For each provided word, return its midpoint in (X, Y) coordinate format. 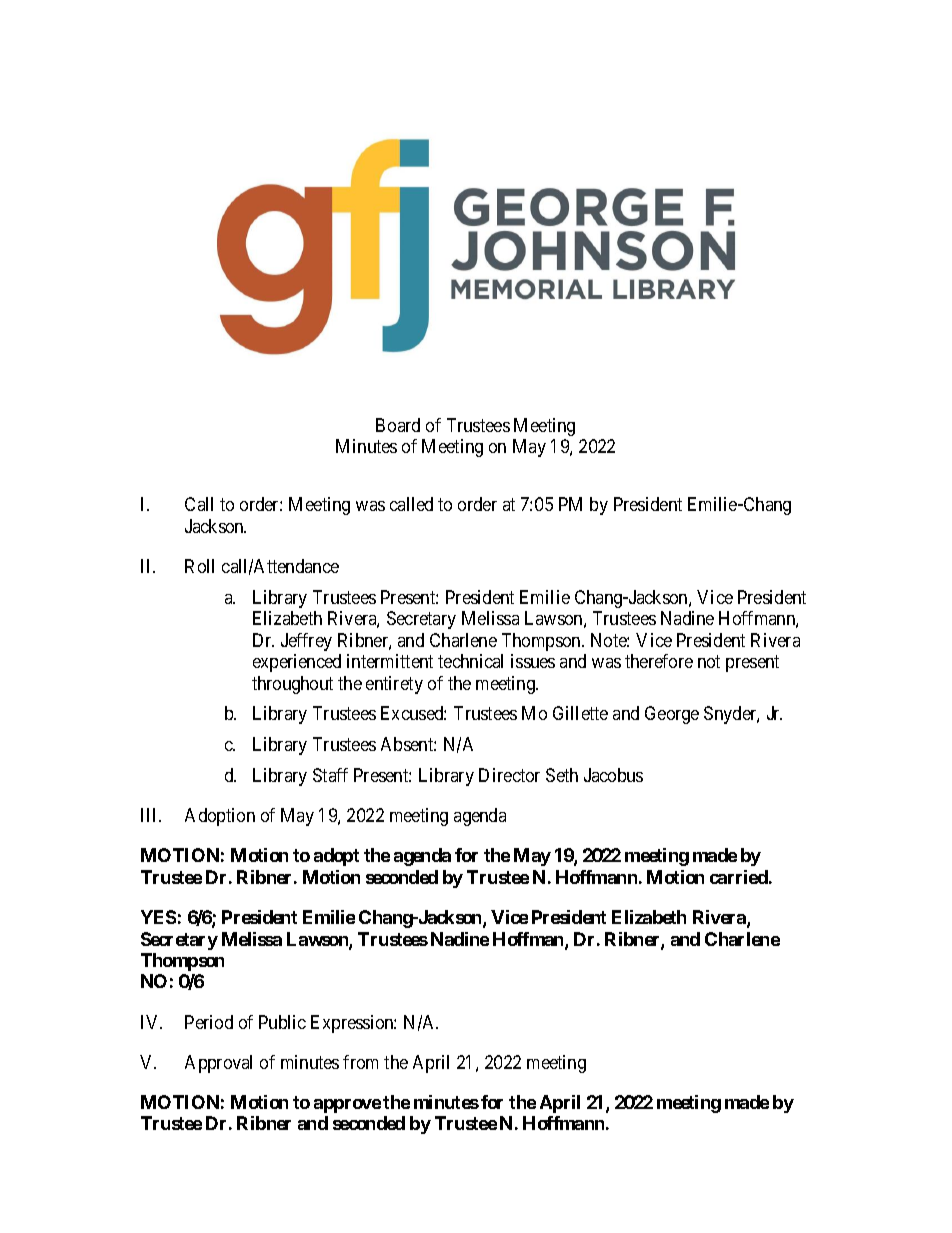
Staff (330, 775)
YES (158, 917)
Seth (562, 775)
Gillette (580, 713)
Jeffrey (306, 642)
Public (282, 1022)
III (151, 815)
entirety (394, 685)
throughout (292, 685)
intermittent (390, 661)
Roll (199, 566)
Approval (218, 1064)
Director (509, 775)
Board (398, 425)
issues (533, 661)
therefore (659, 661)
